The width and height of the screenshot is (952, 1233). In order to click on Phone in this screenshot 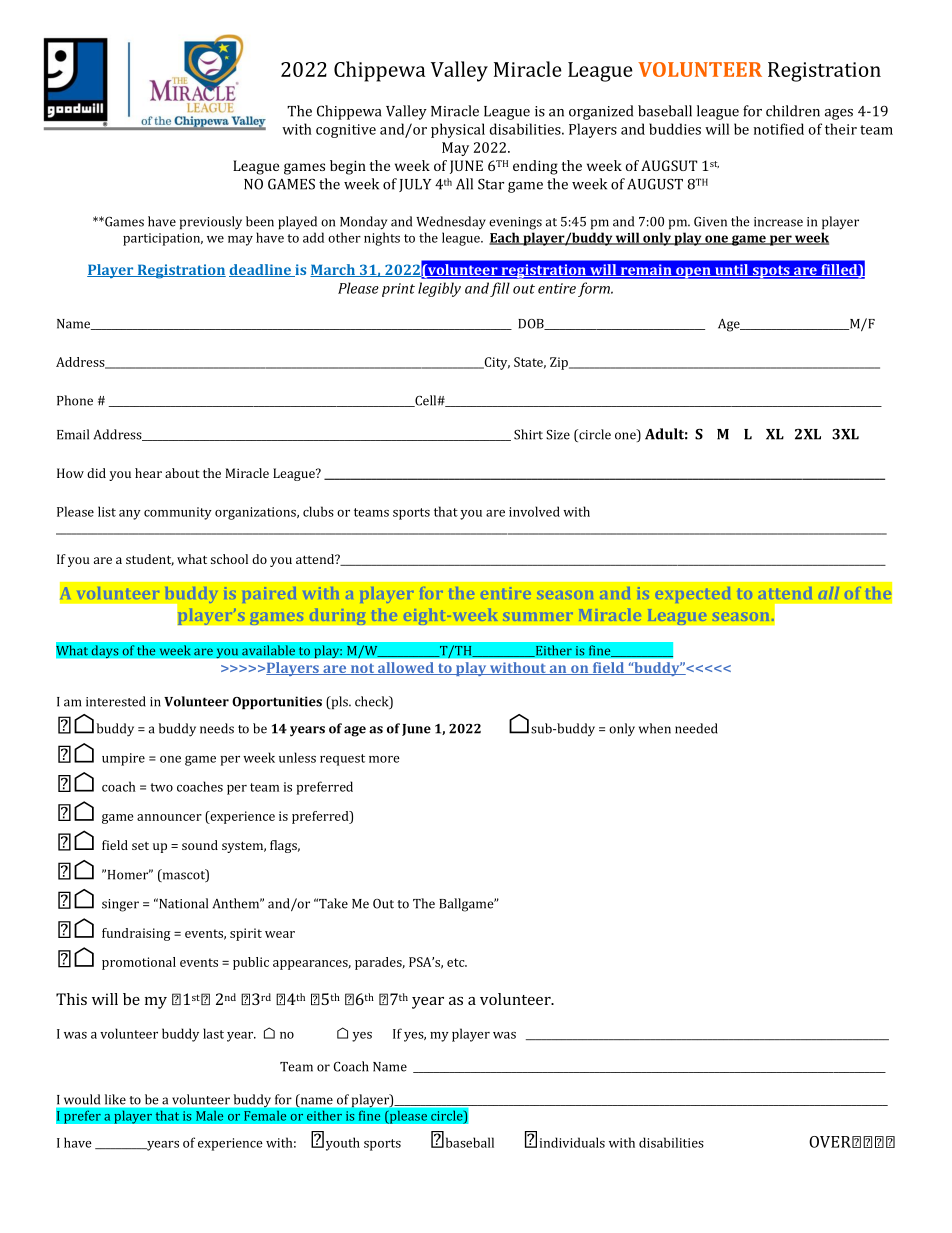, I will do `click(75, 400)`.
